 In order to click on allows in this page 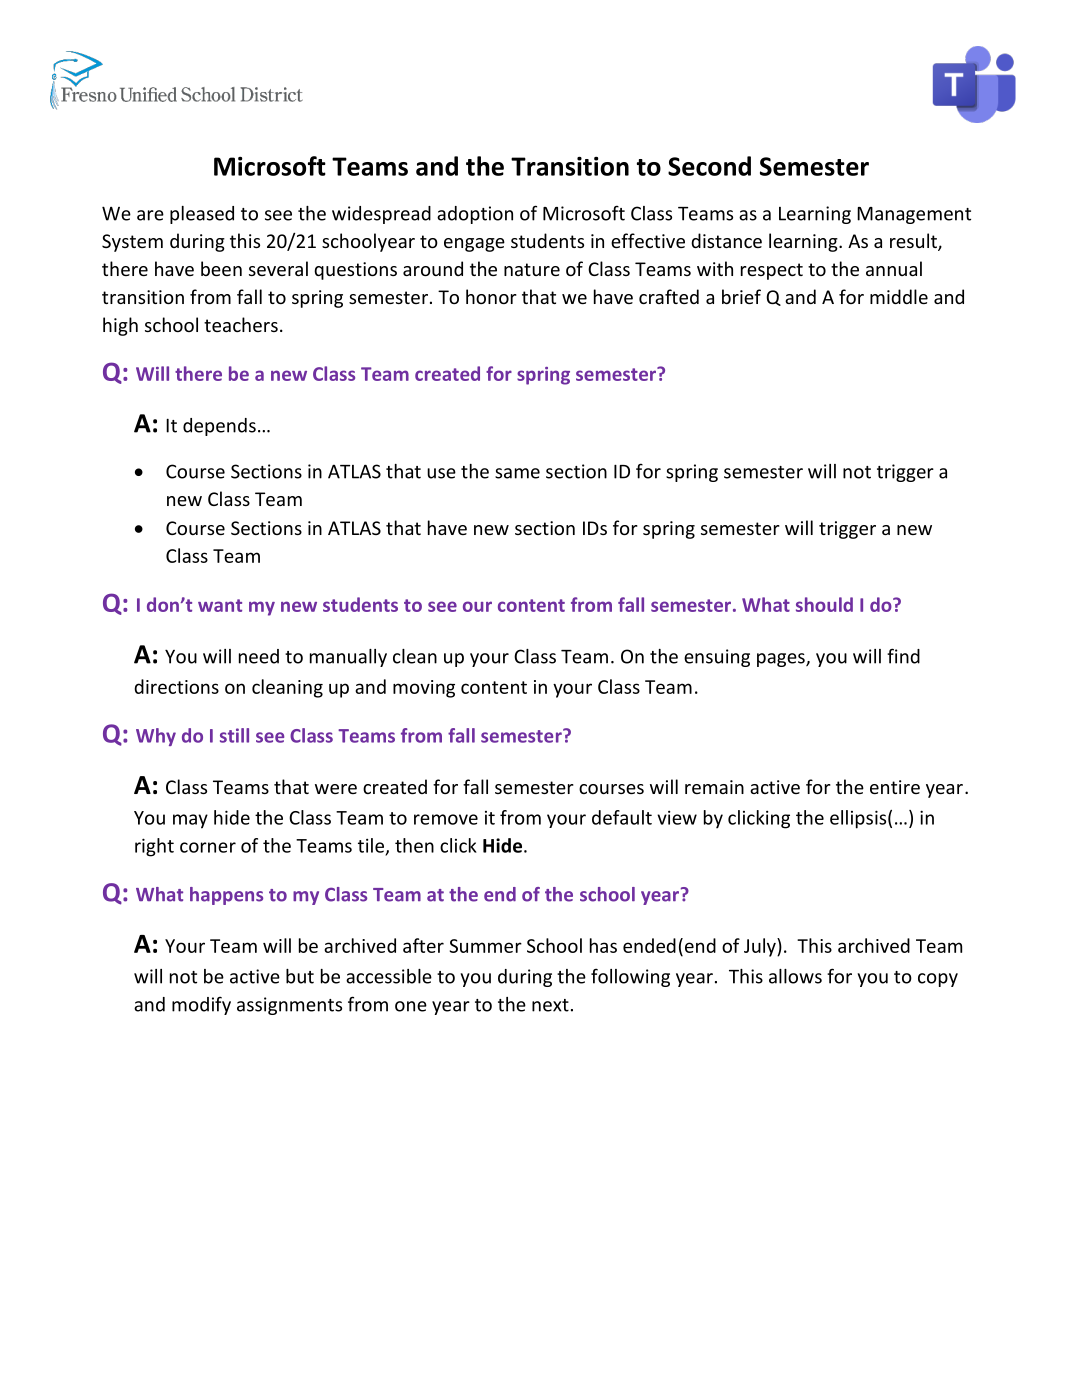, I will do `click(795, 976)`.
